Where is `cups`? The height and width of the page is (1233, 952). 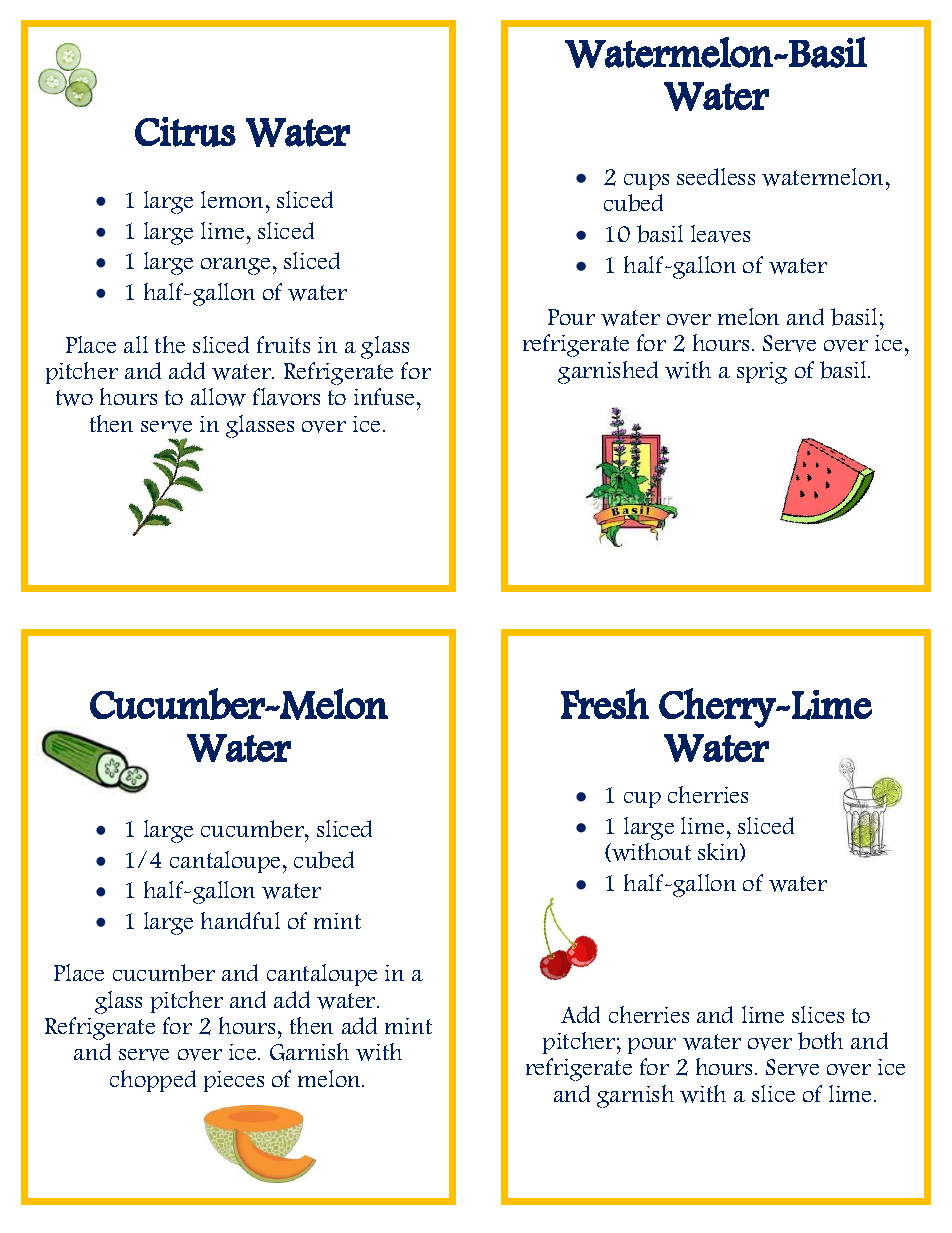
cups is located at coordinates (646, 182).
